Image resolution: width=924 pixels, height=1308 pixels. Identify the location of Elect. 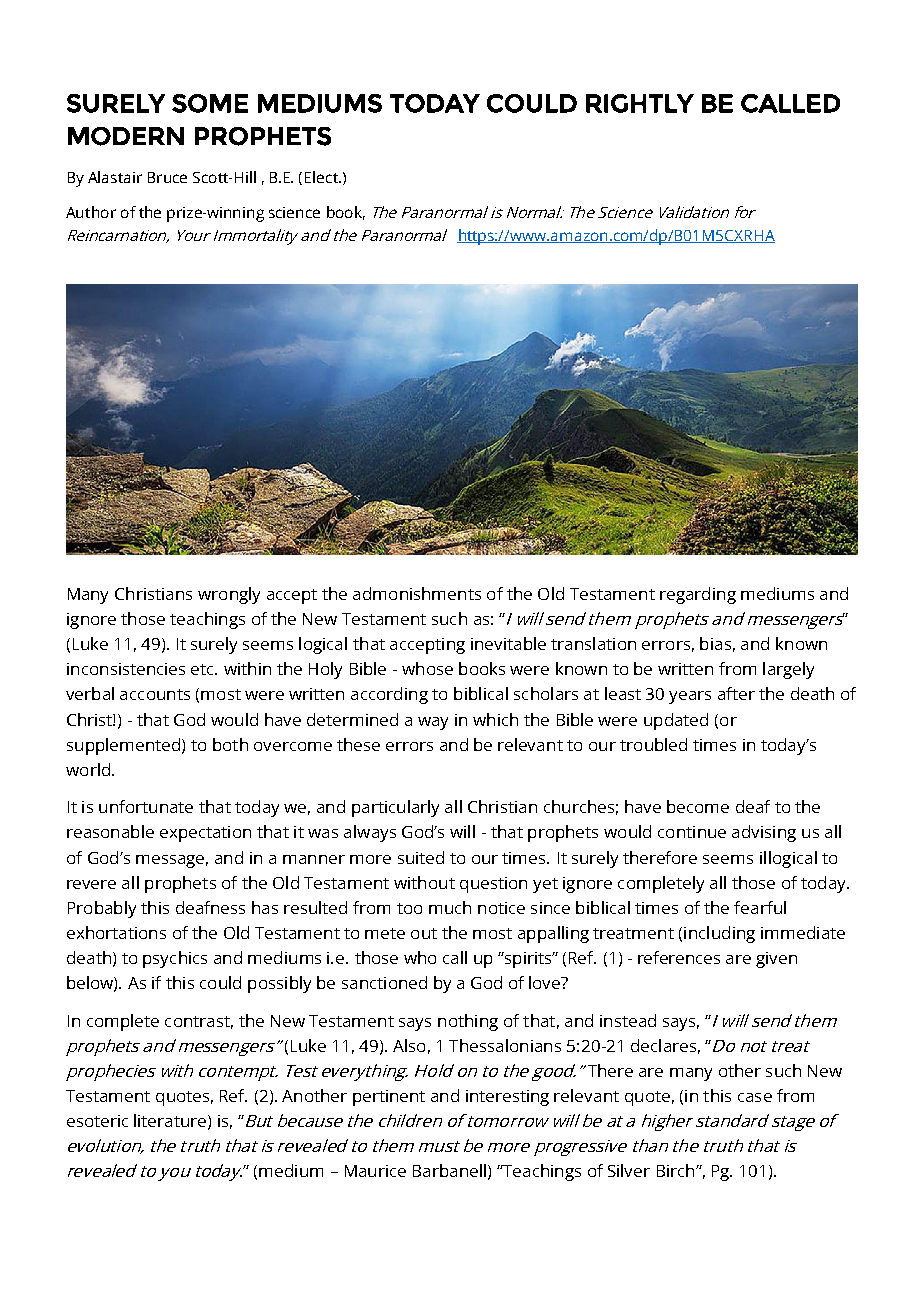
(322, 177).
